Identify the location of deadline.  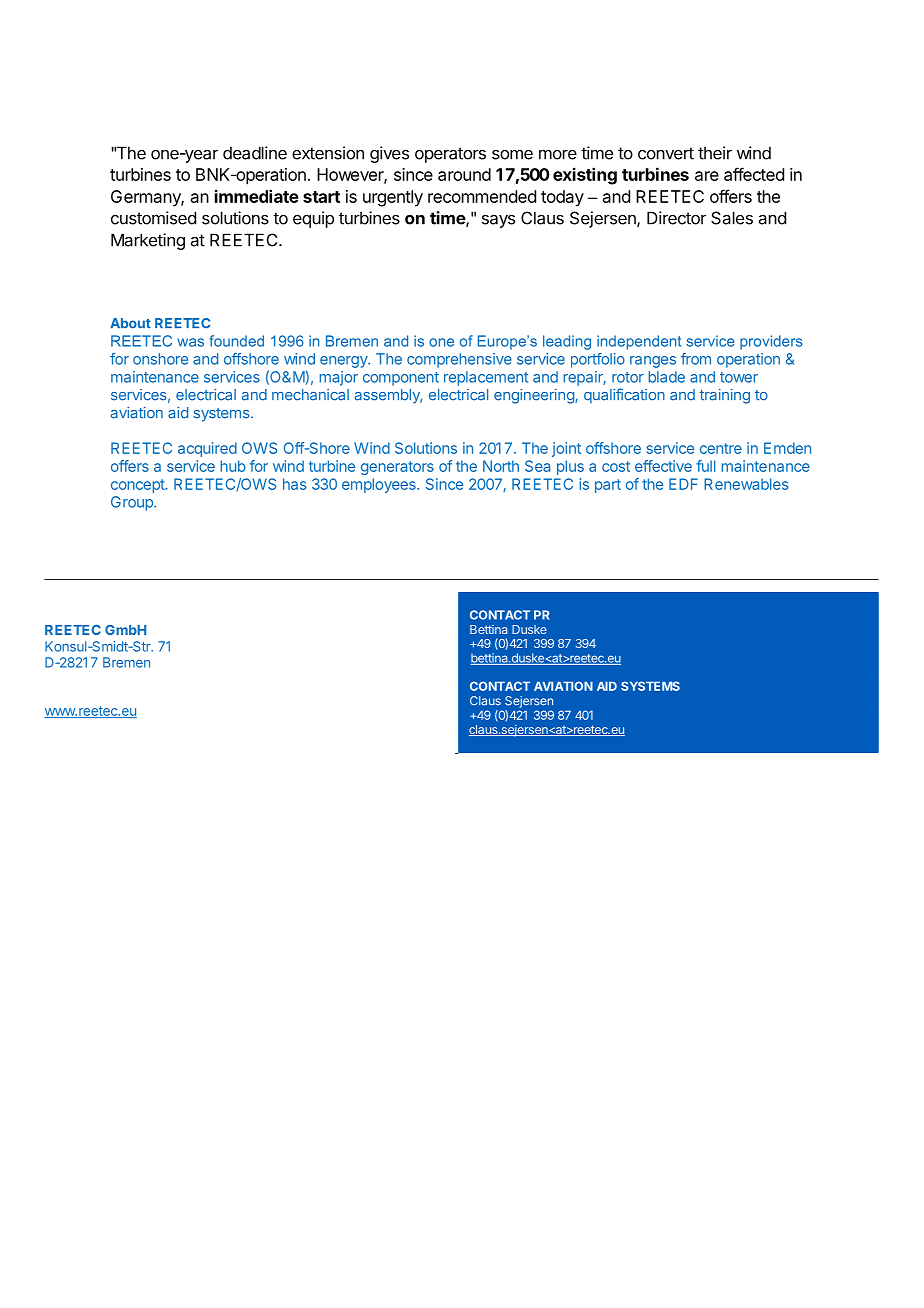
(255, 153).
